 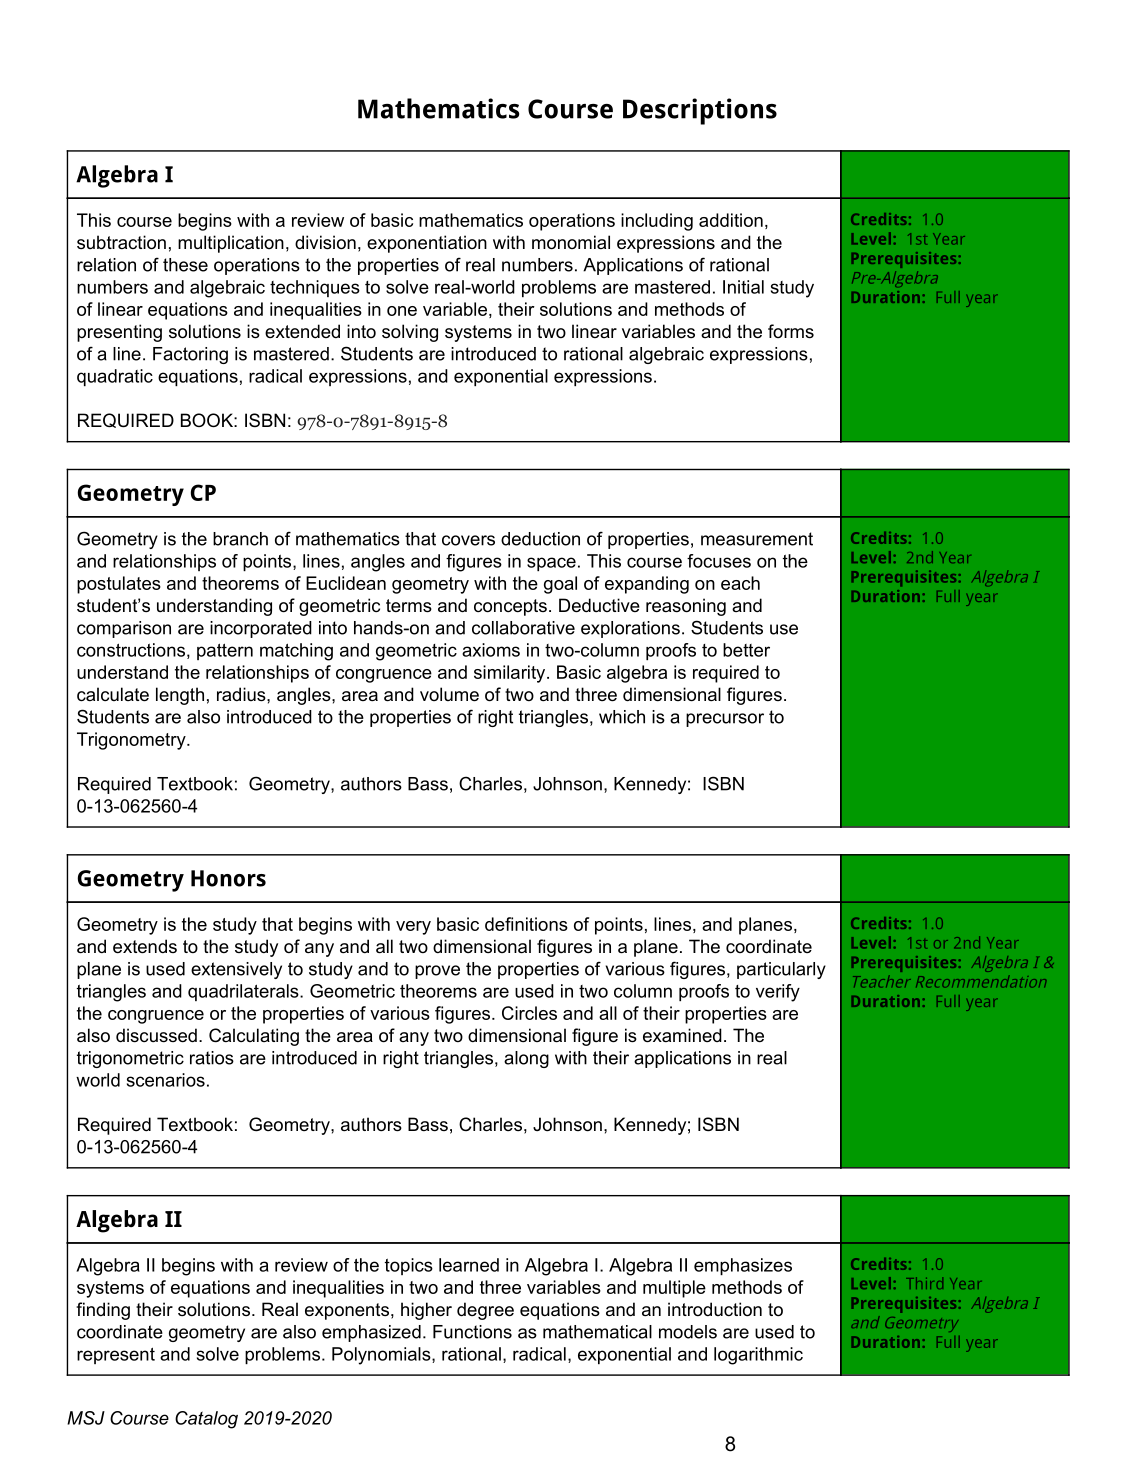 What do you see at coordinates (758, 1356) in the screenshot?
I see `logarithmic` at bounding box center [758, 1356].
